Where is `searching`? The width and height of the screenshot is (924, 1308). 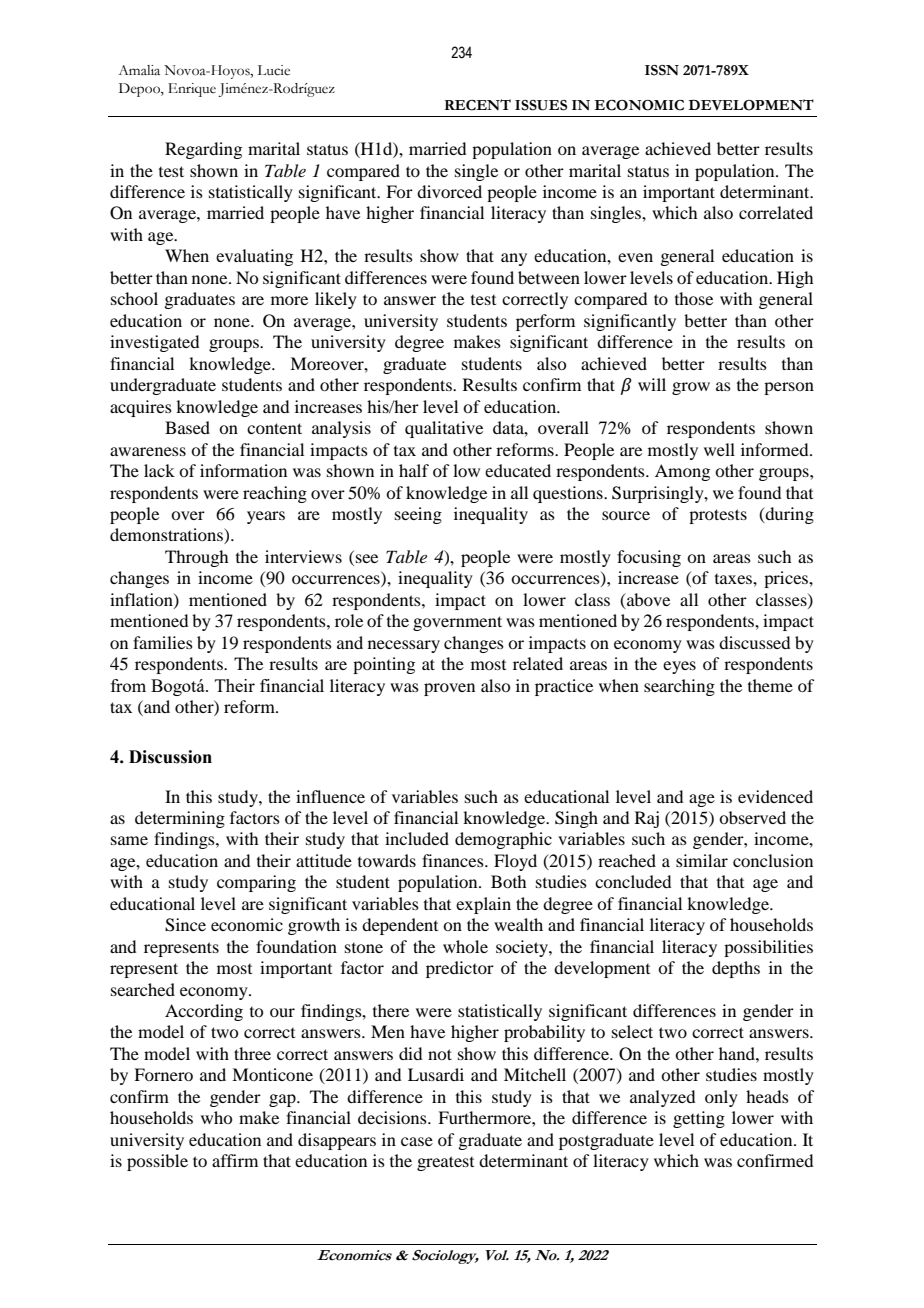 searching is located at coordinates (679, 687).
